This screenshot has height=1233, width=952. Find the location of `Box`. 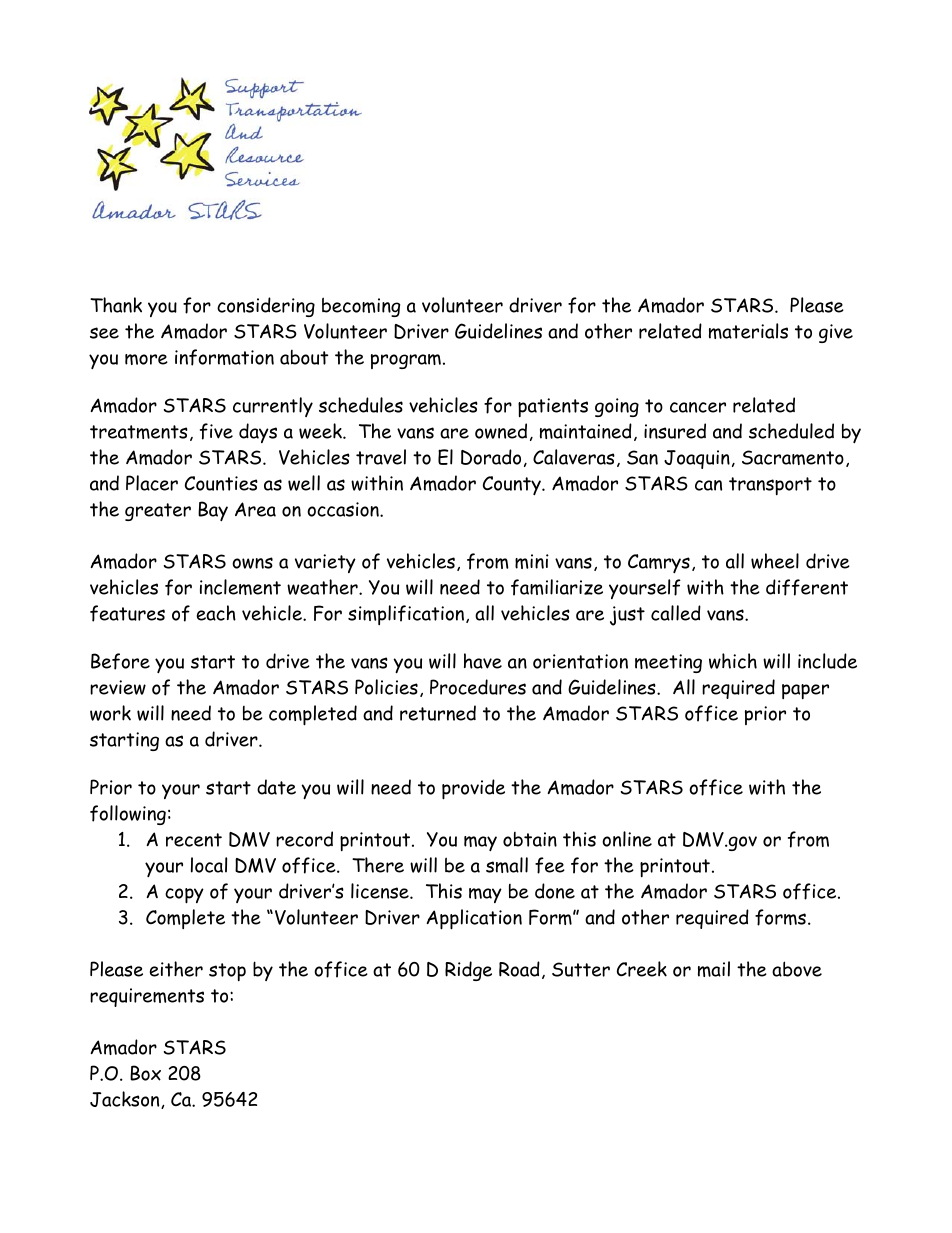

Box is located at coordinates (145, 1073).
